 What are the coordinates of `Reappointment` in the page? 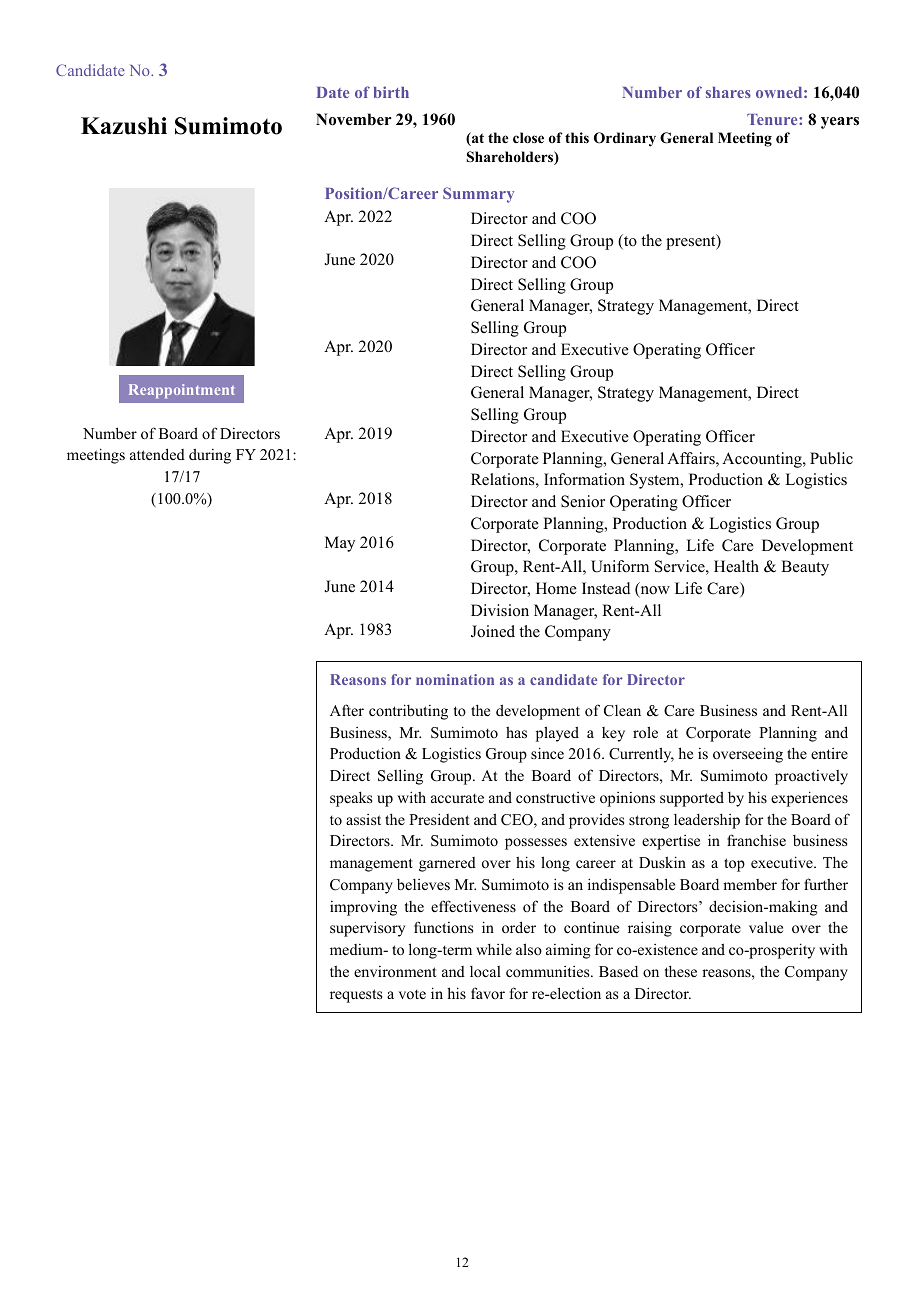 It's located at (182, 391).
